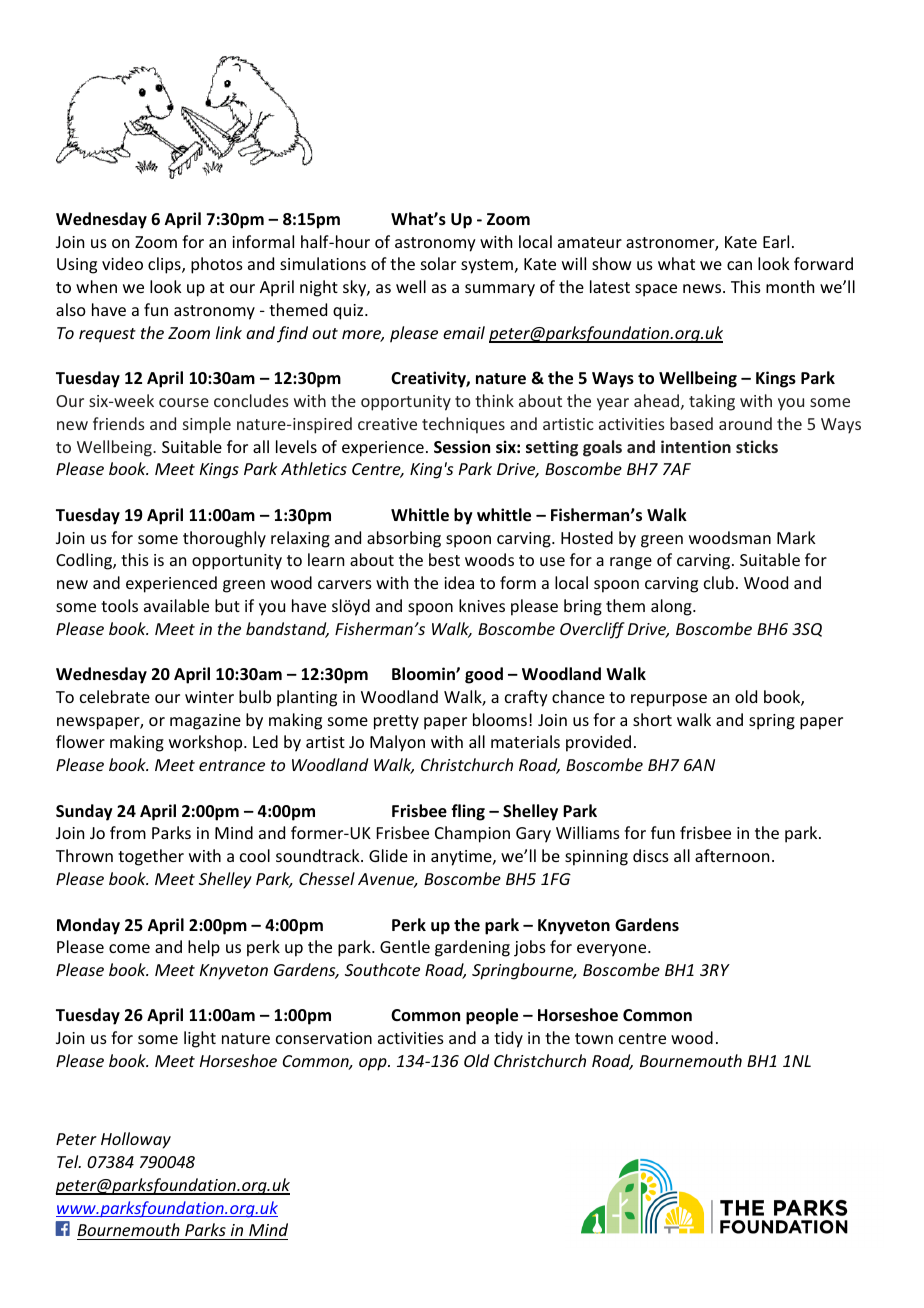 This document has height=1308, width=924. What do you see at coordinates (165, 265) in the document?
I see `clips` at bounding box center [165, 265].
